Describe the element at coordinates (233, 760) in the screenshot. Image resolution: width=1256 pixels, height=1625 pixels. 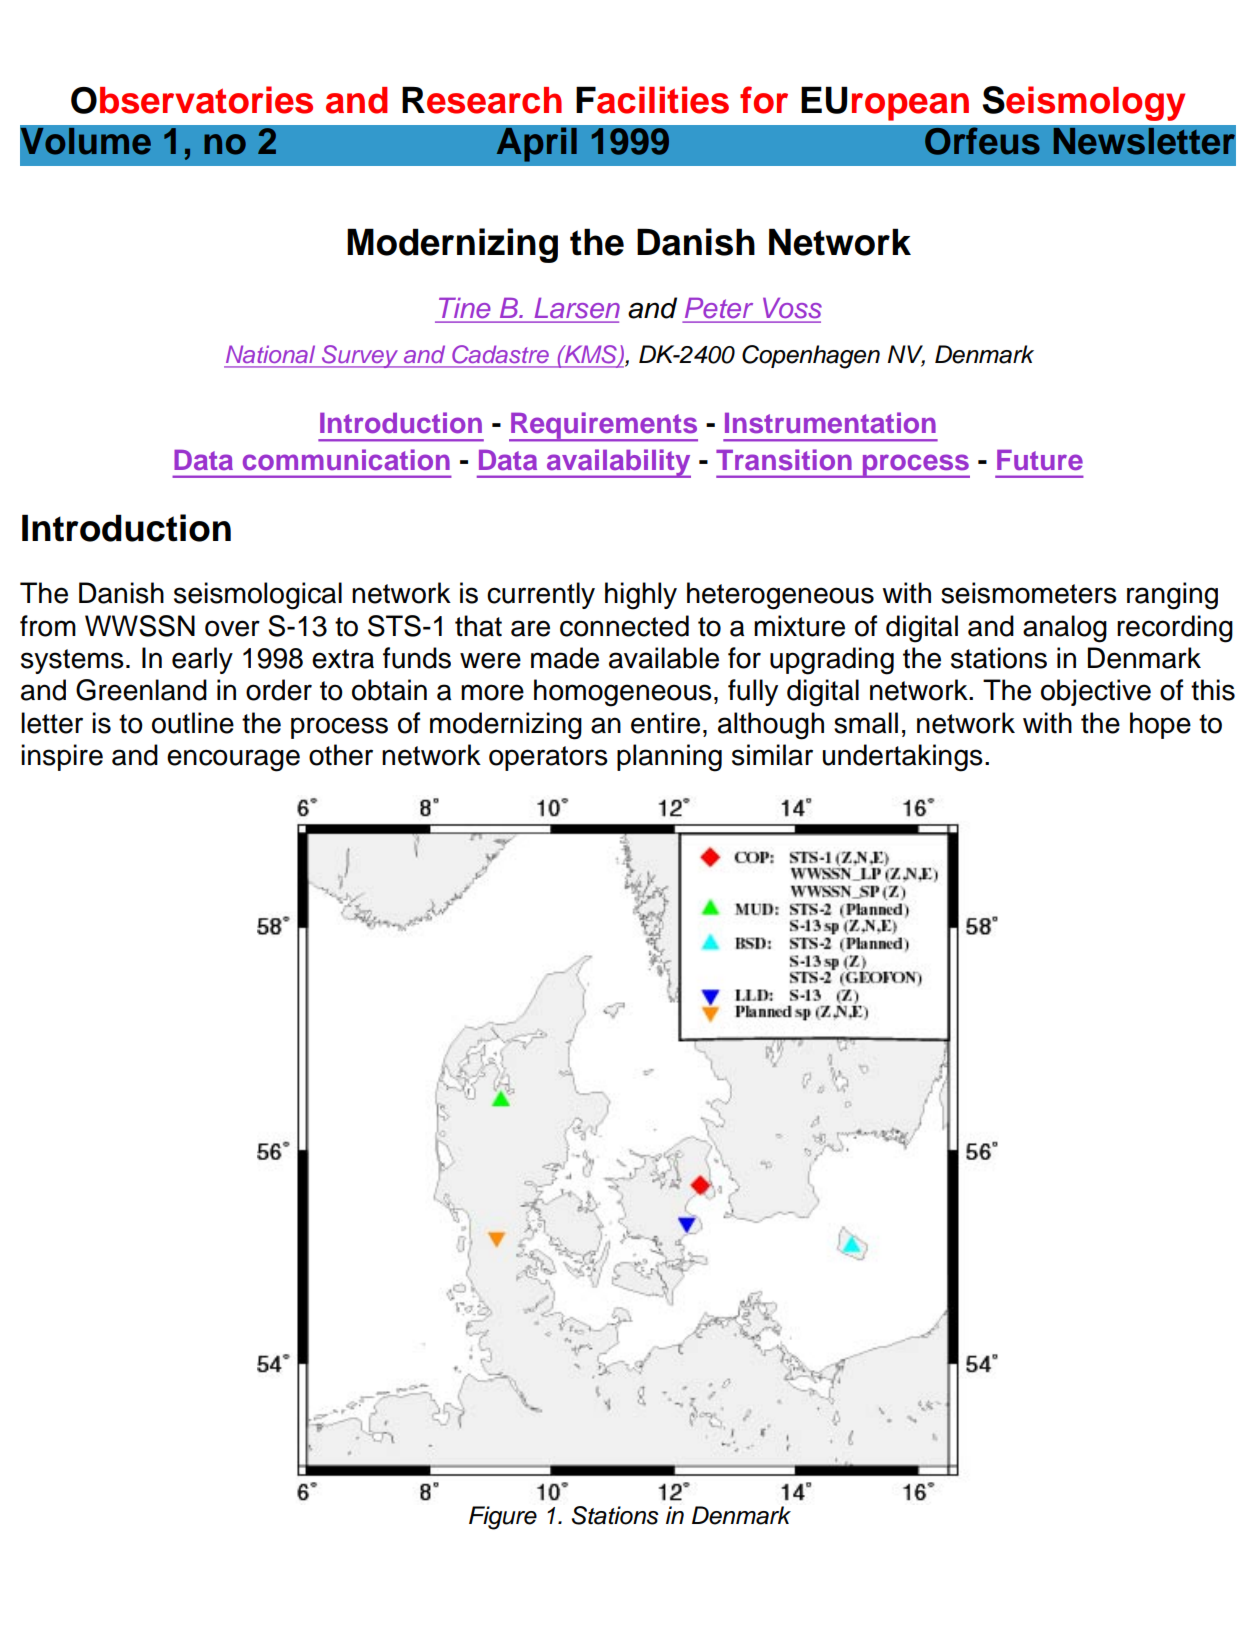
I see `encourage` at that location.
